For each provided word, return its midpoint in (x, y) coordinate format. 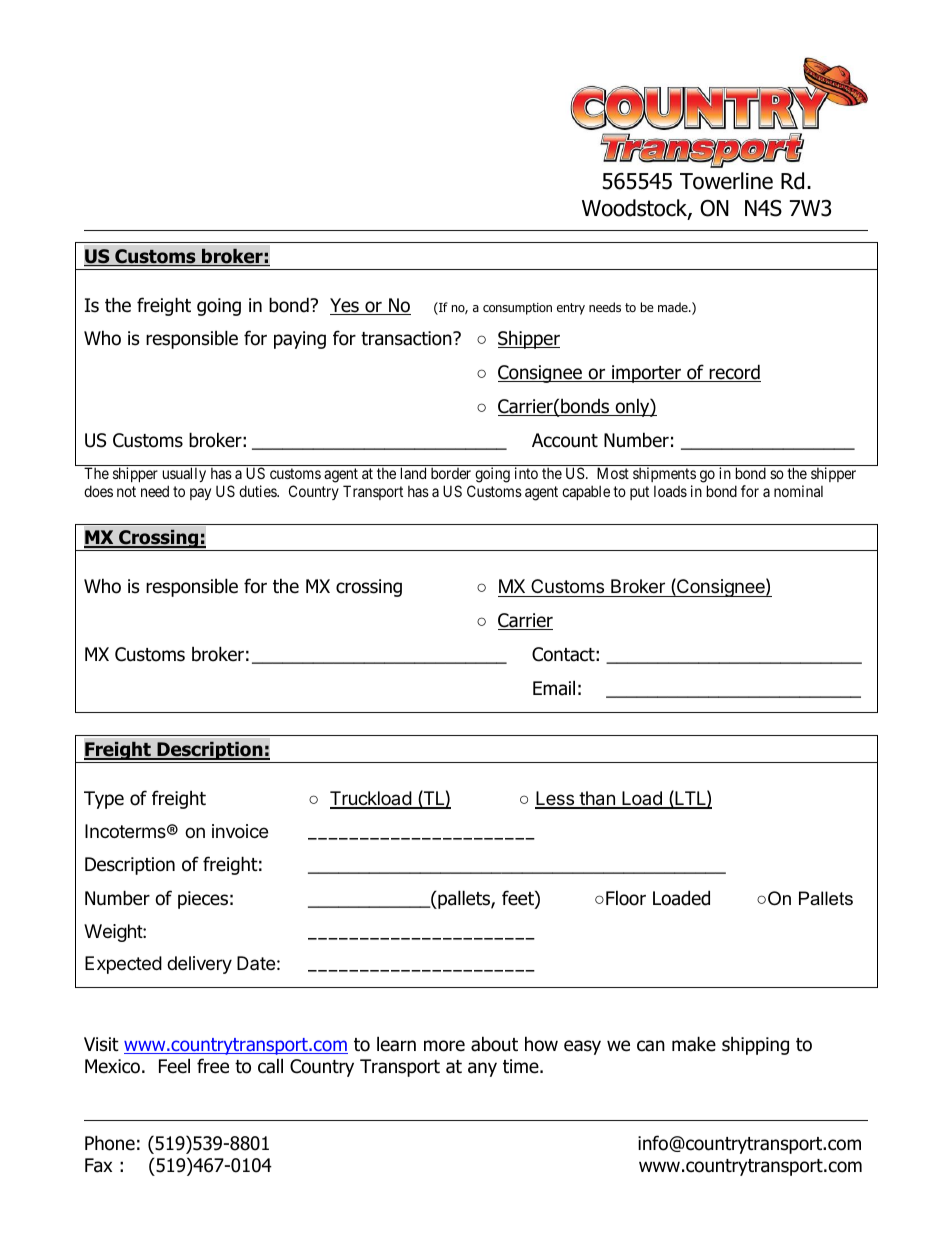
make (694, 1044)
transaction (407, 338)
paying (300, 340)
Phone (110, 1143)
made (674, 307)
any (482, 1069)
